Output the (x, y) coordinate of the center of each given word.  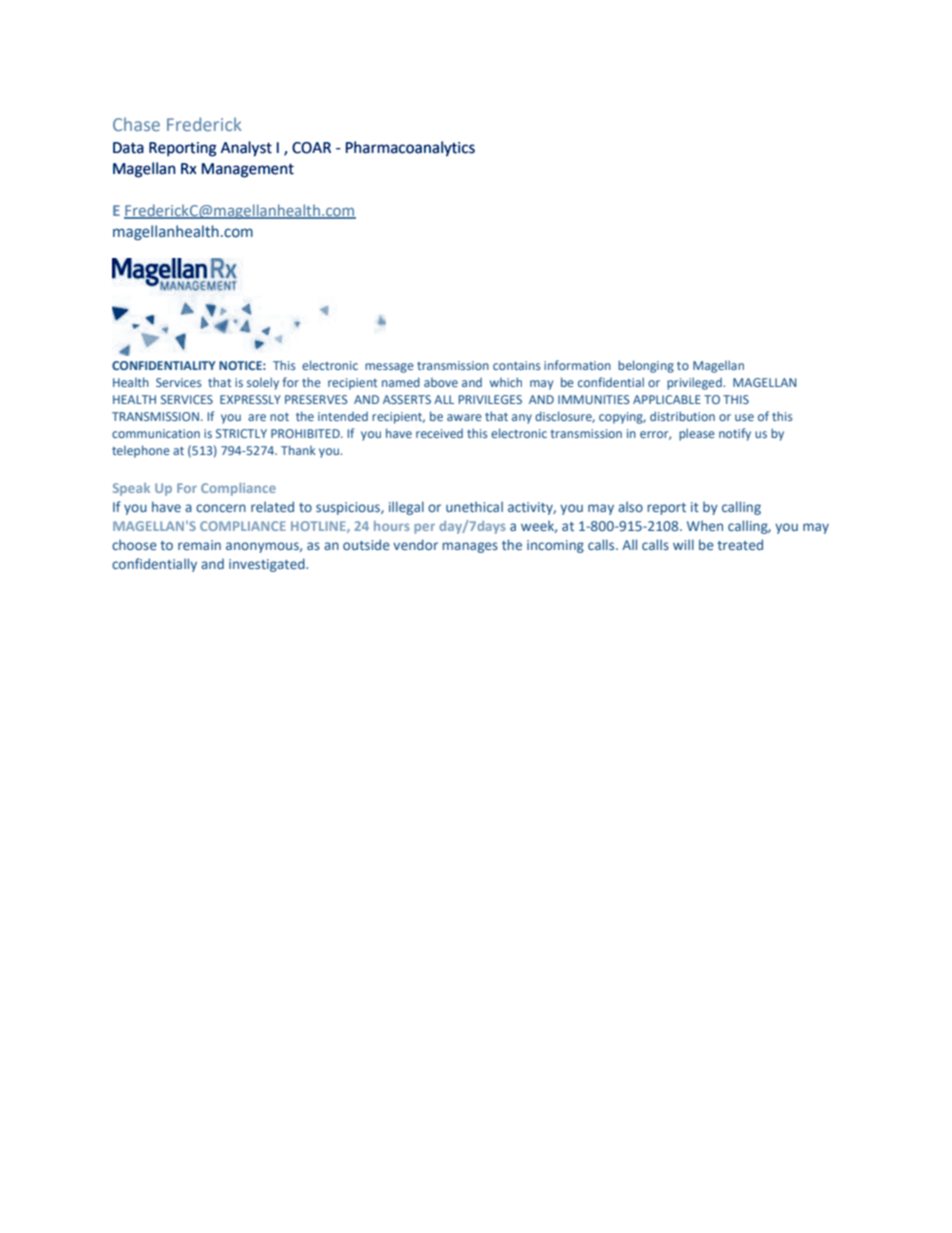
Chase (136, 124)
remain (199, 545)
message (389, 368)
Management (248, 170)
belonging (646, 366)
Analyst (246, 149)
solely (263, 383)
